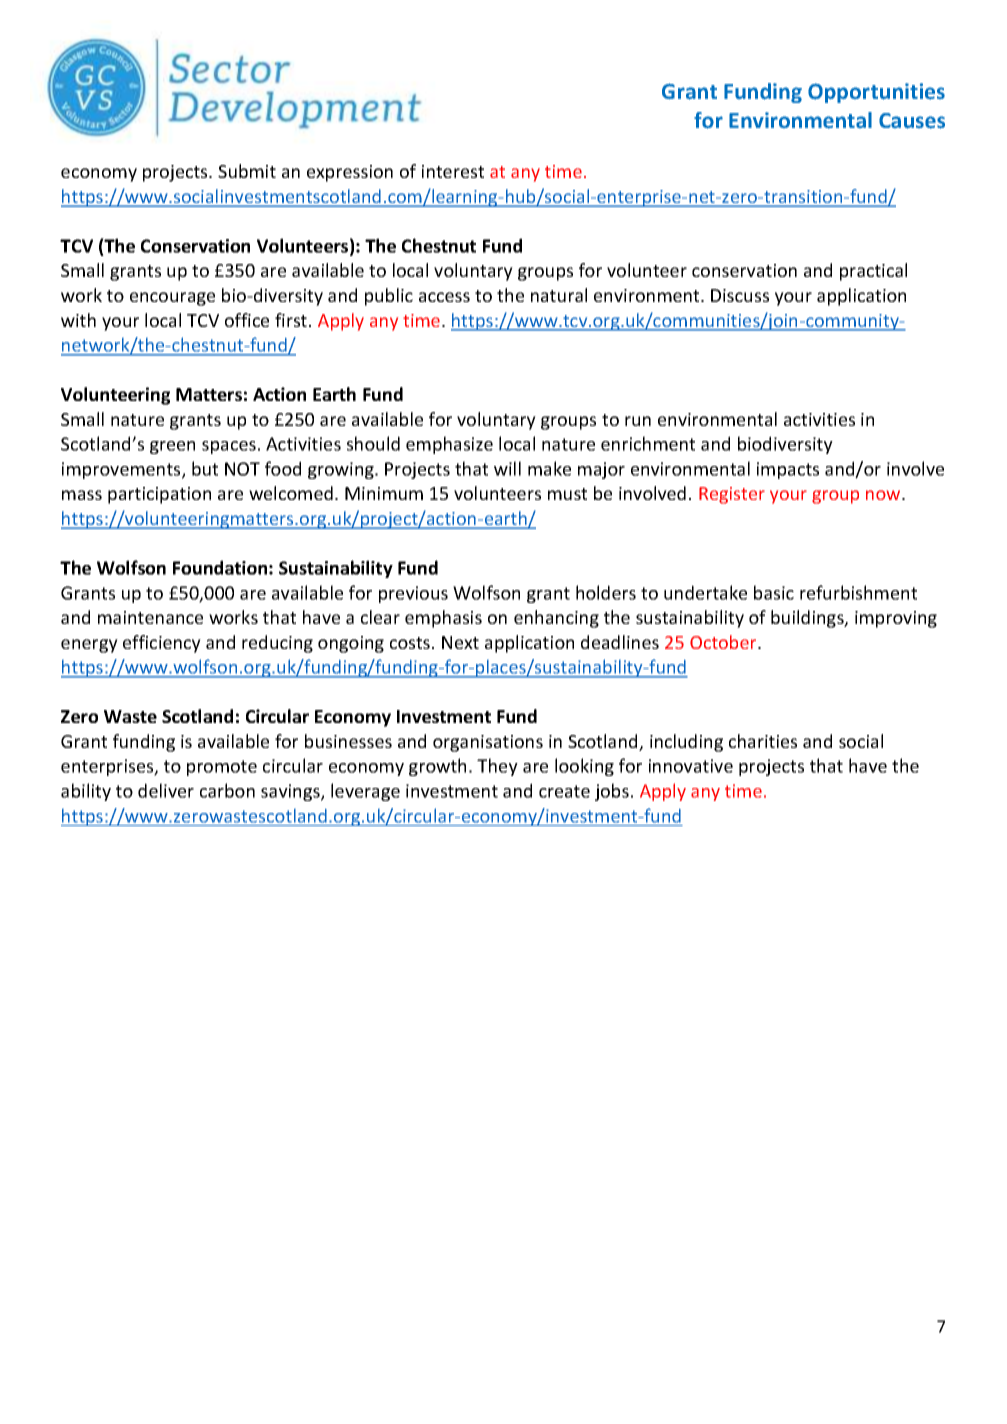 Image resolution: width=1007 pixels, height=1424 pixels. Describe the element at coordinates (247, 320) in the document. I see `office` at that location.
